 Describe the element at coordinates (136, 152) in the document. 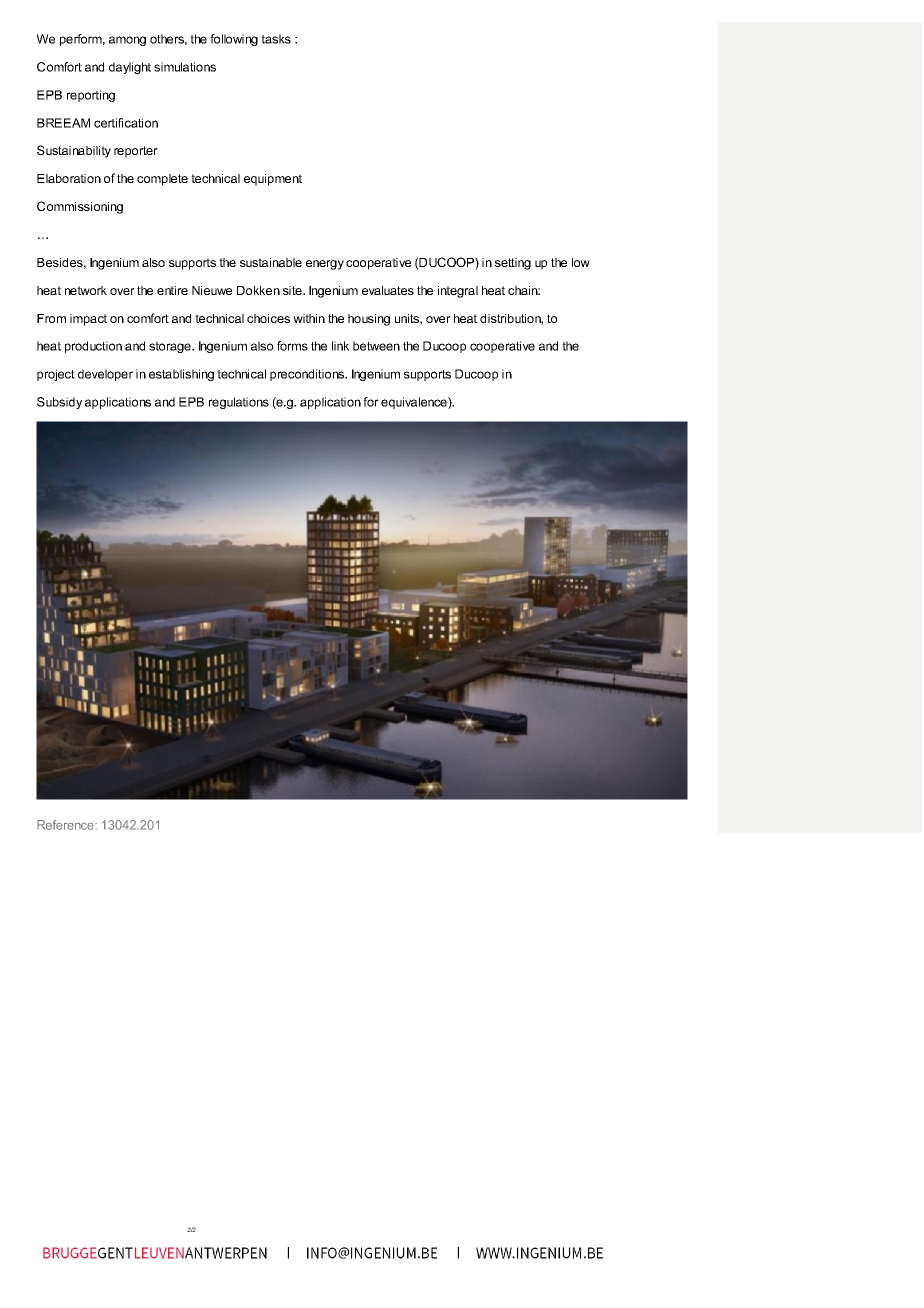

I see `reporter` at that location.
